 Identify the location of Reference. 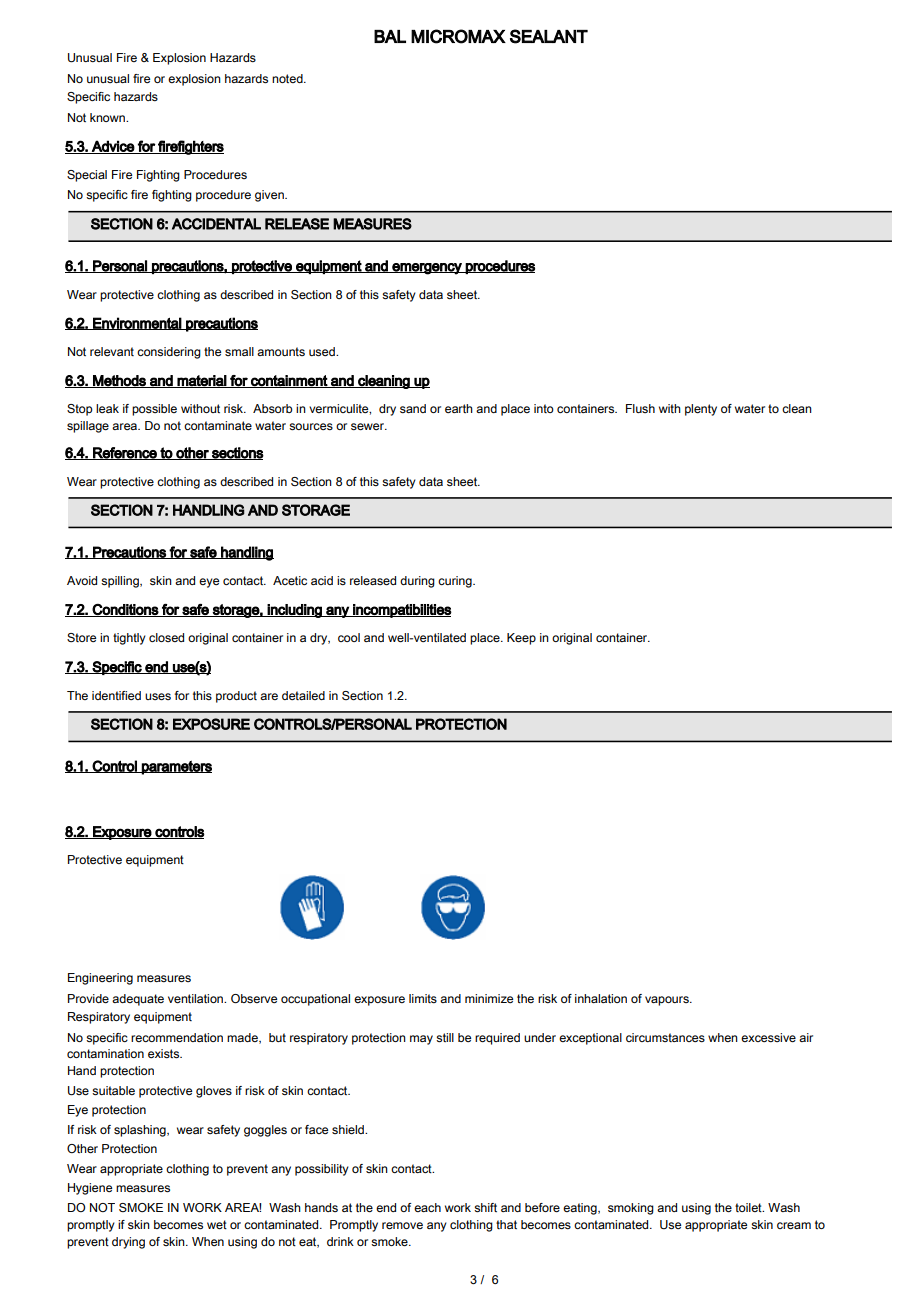
(125, 453).
